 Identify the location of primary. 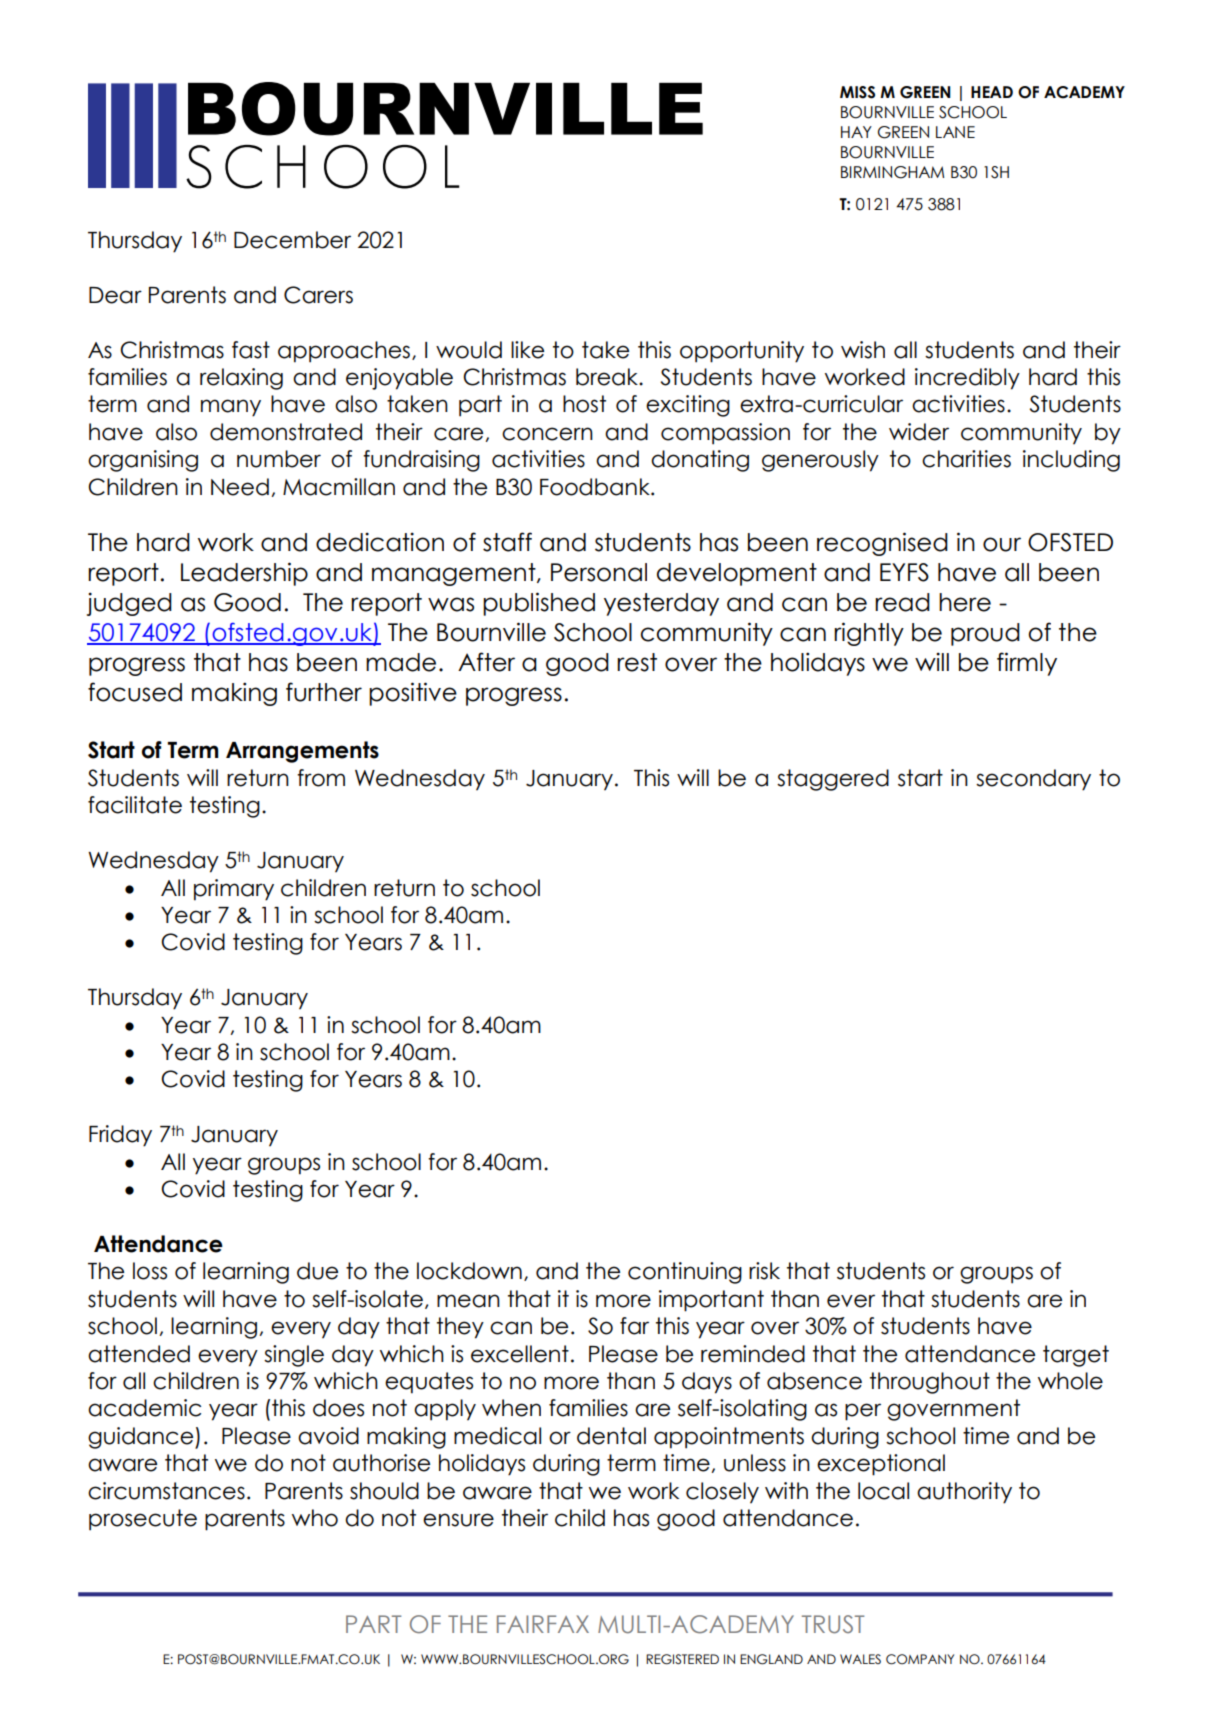
(234, 890).
